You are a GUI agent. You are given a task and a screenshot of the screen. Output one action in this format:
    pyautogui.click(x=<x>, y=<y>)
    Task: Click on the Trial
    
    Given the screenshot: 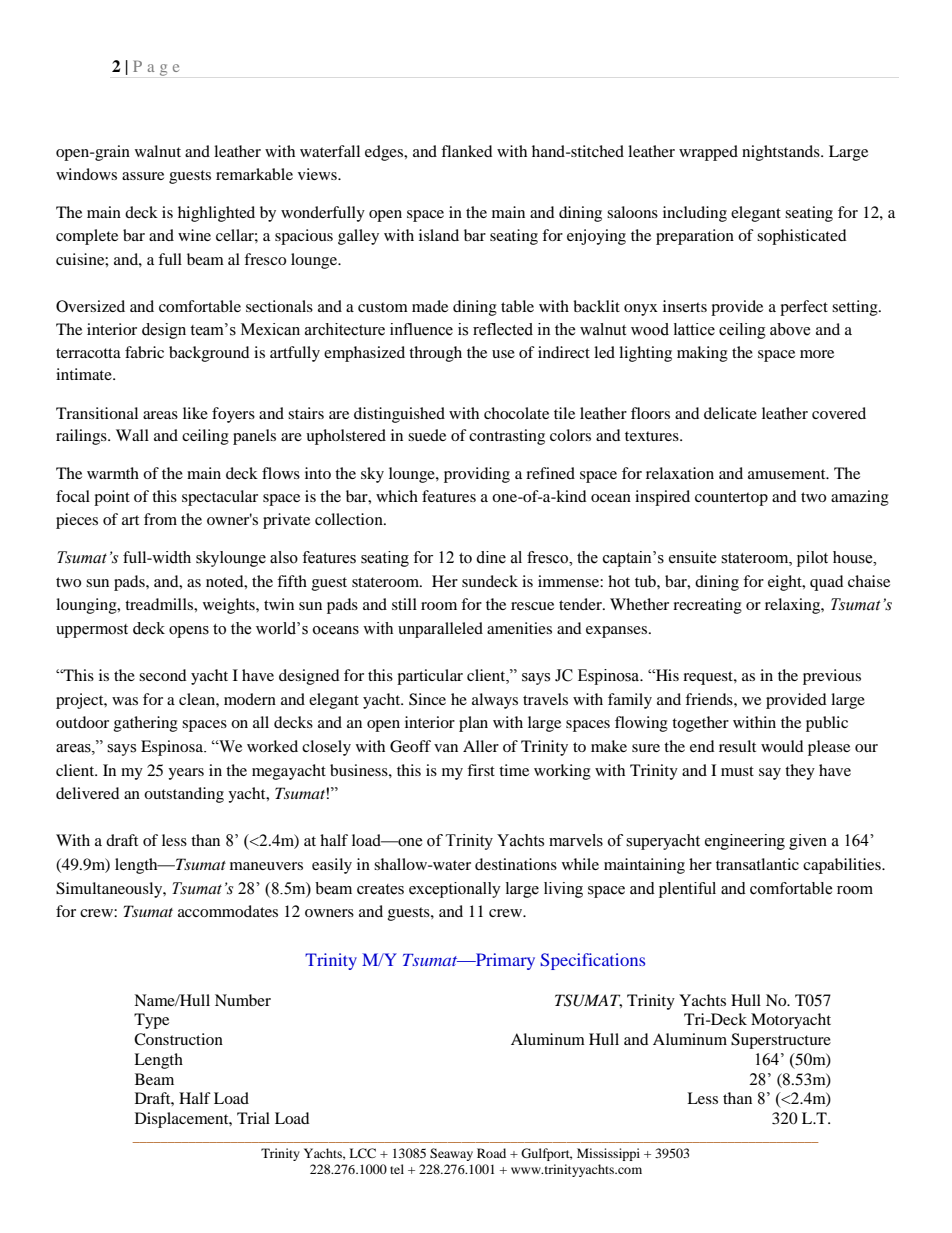 What is the action you would take?
    pyautogui.click(x=253, y=1118)
